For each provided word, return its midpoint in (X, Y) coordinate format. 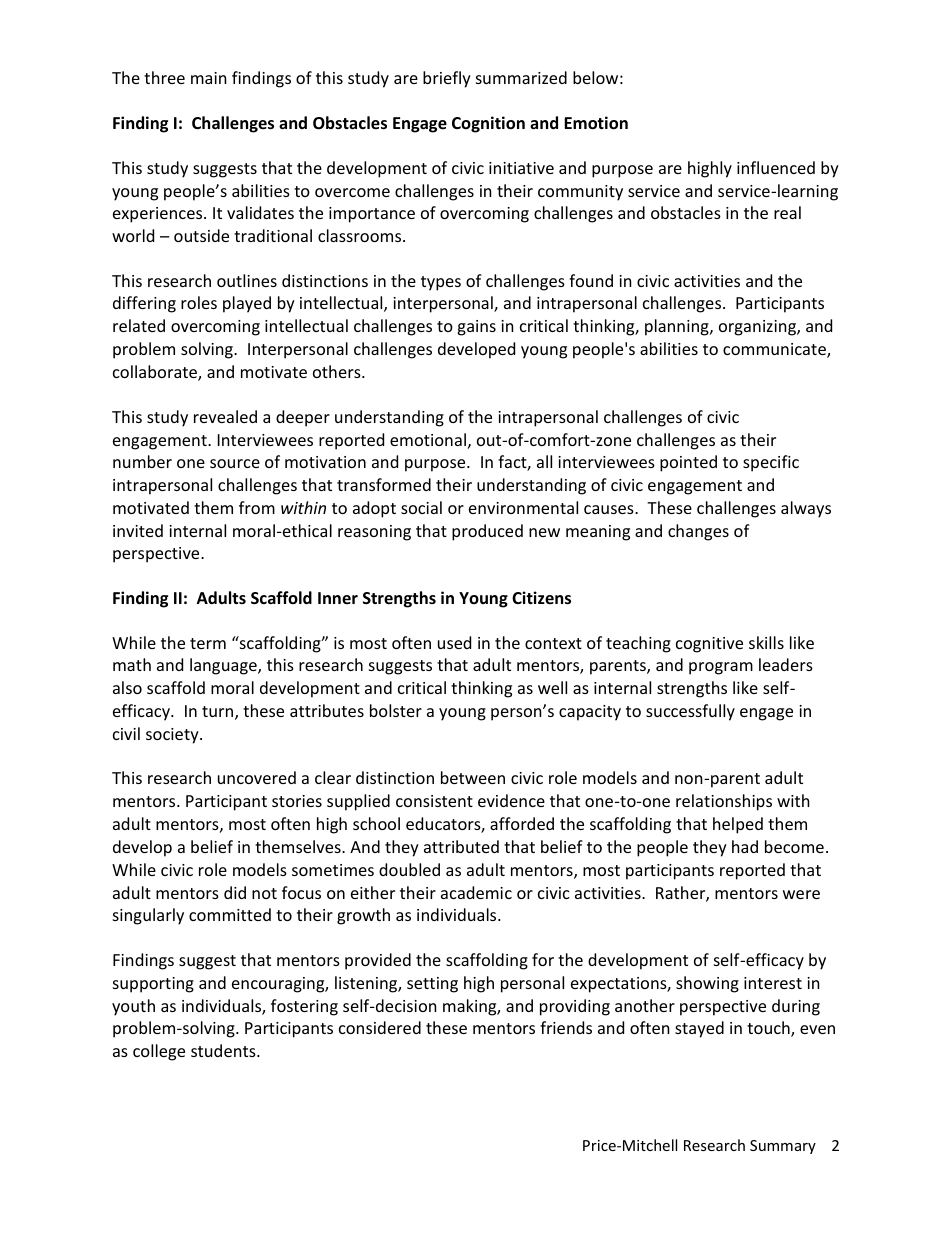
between (473, 777)
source (235, 463)
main (209, 78)
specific (771, 463)
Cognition (488, 124)
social (421, 507)
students (224, 1050)
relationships (724, 802)
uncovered (257, 777)
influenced (776, 167)
